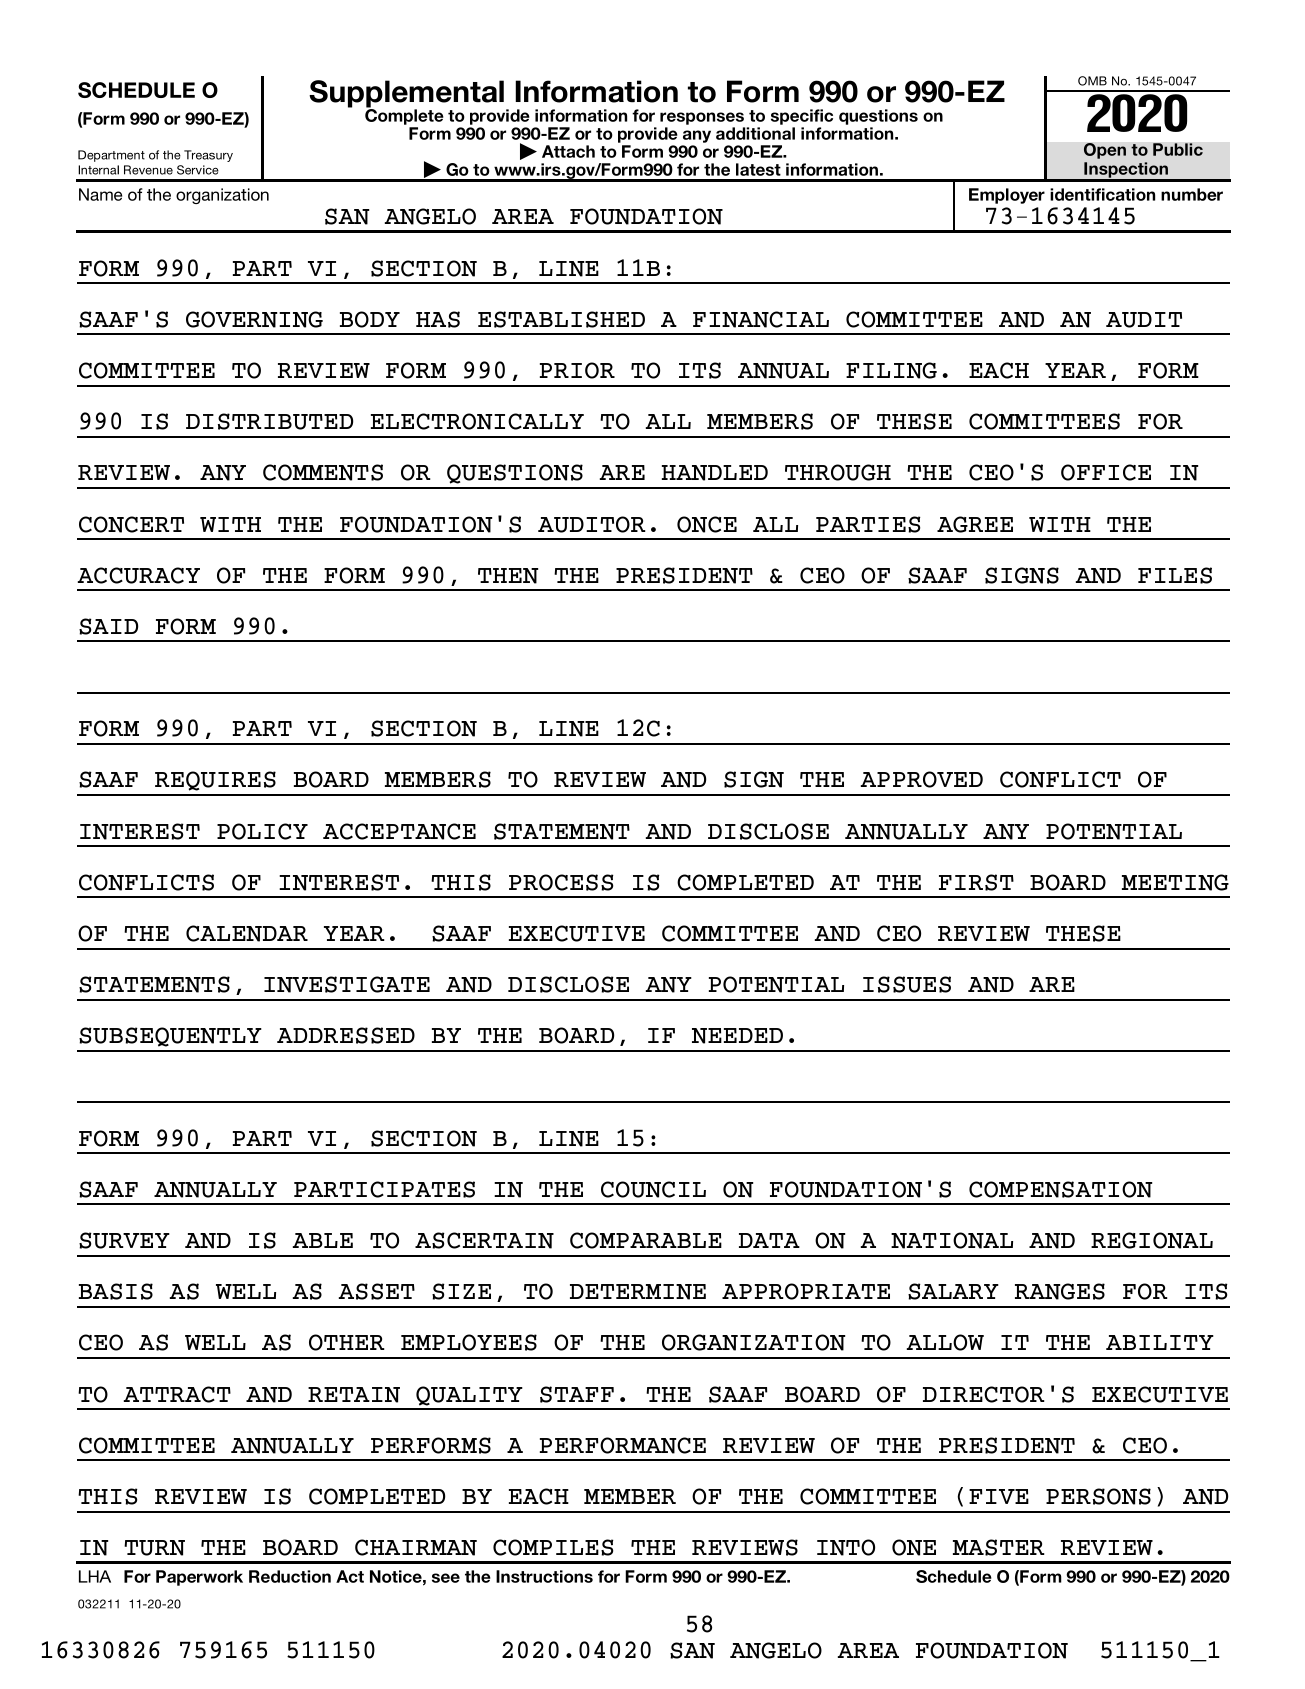 This image has height=1689, width=1305. Describe the element at coordinates (199, 1578) in the image. I see `Paperwork` at that location.
